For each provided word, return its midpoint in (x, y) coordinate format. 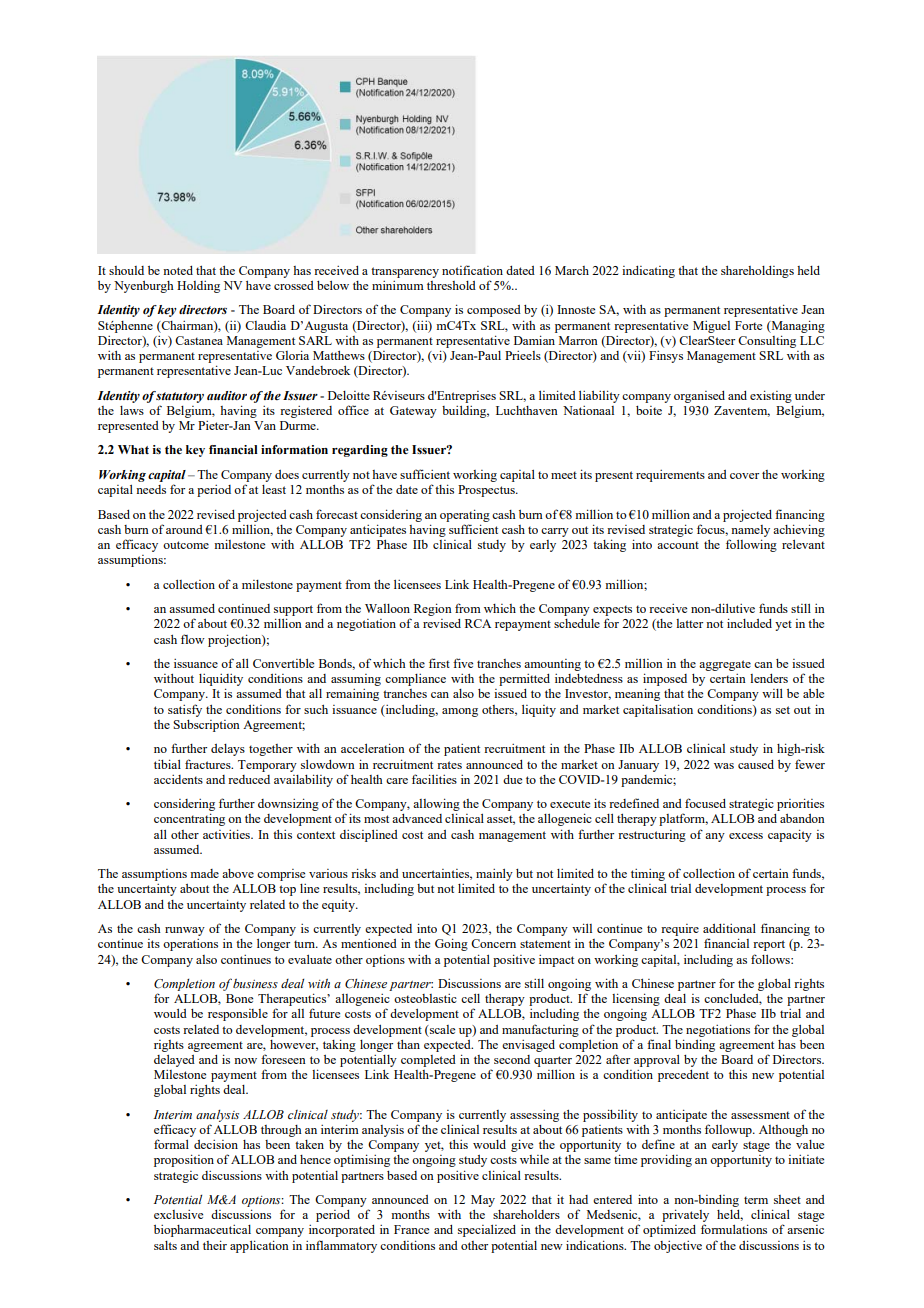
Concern (493, 943)
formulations (734, 1229)
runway (185, 931)
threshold (451, 285)
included (749, 623)
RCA (478, 623)
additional (729, 928)
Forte (748, 325)
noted (178, 270)
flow (193, 639)
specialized (487, 1231)
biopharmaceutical (202, 1231)
